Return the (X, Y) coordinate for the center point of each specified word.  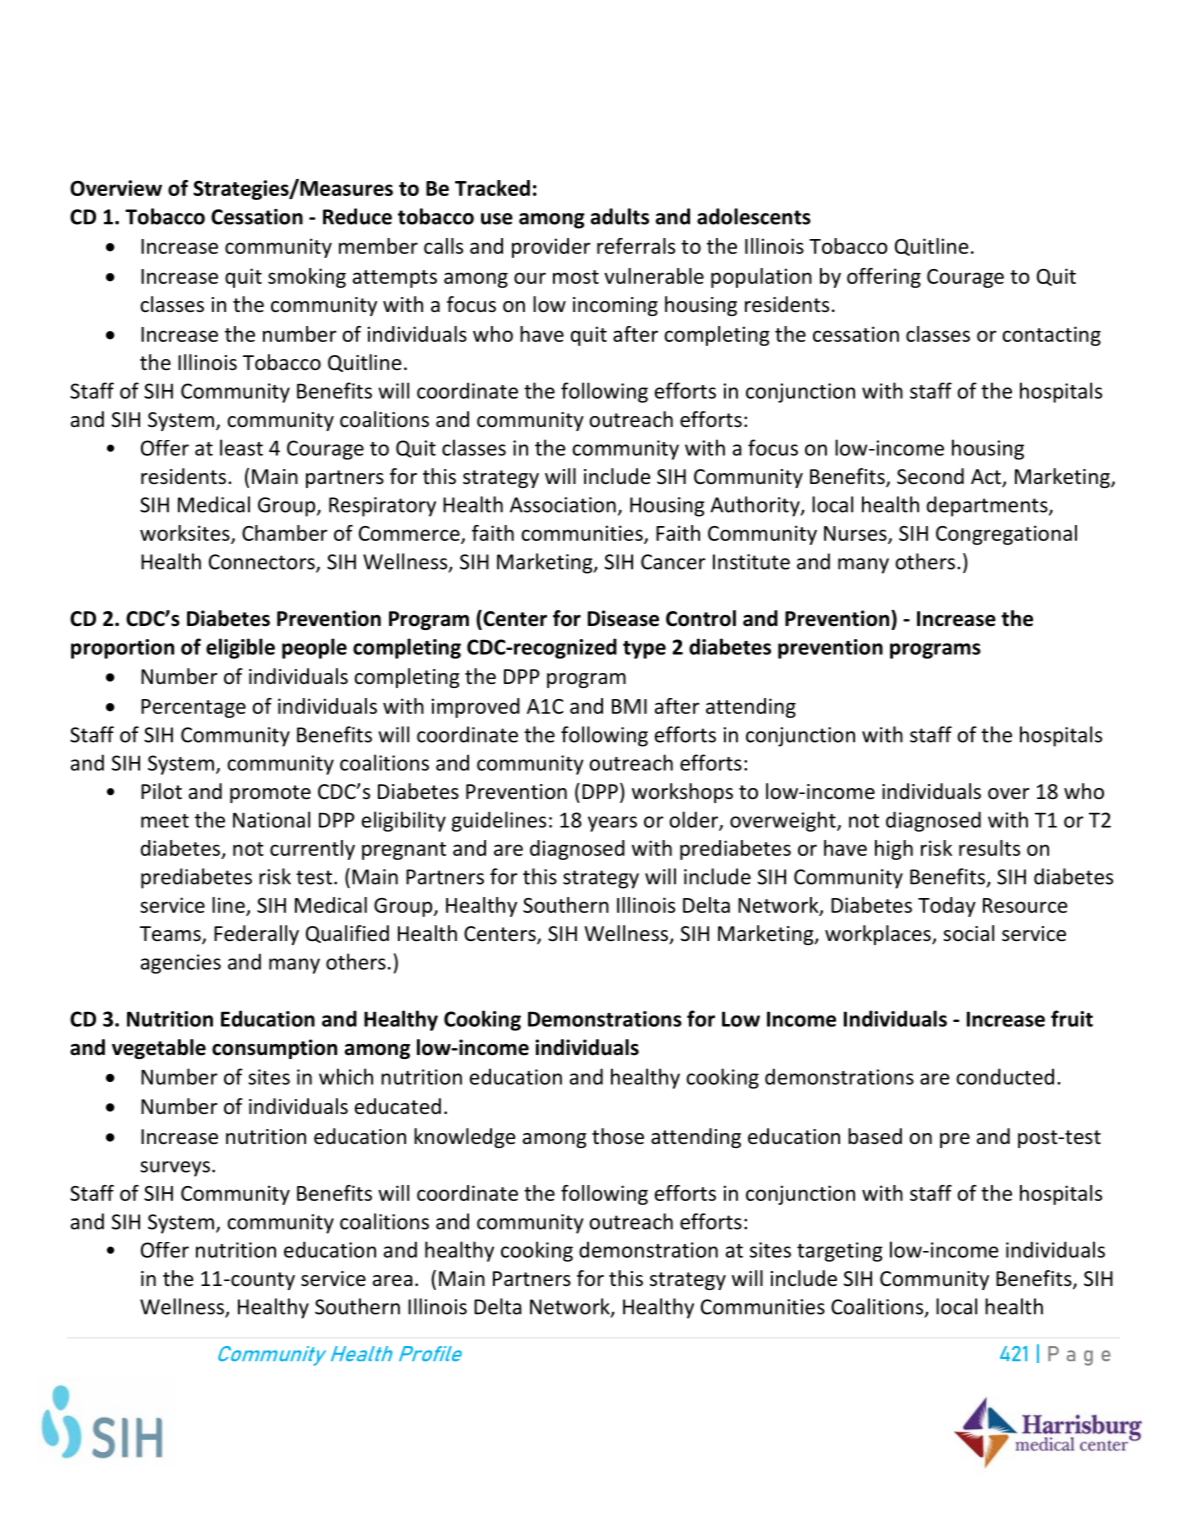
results (989, 848)
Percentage (193, 708)
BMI (629, 706)
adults (620, 216)
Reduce (357, 216)
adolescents (754, 216)
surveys (175, 1169)
